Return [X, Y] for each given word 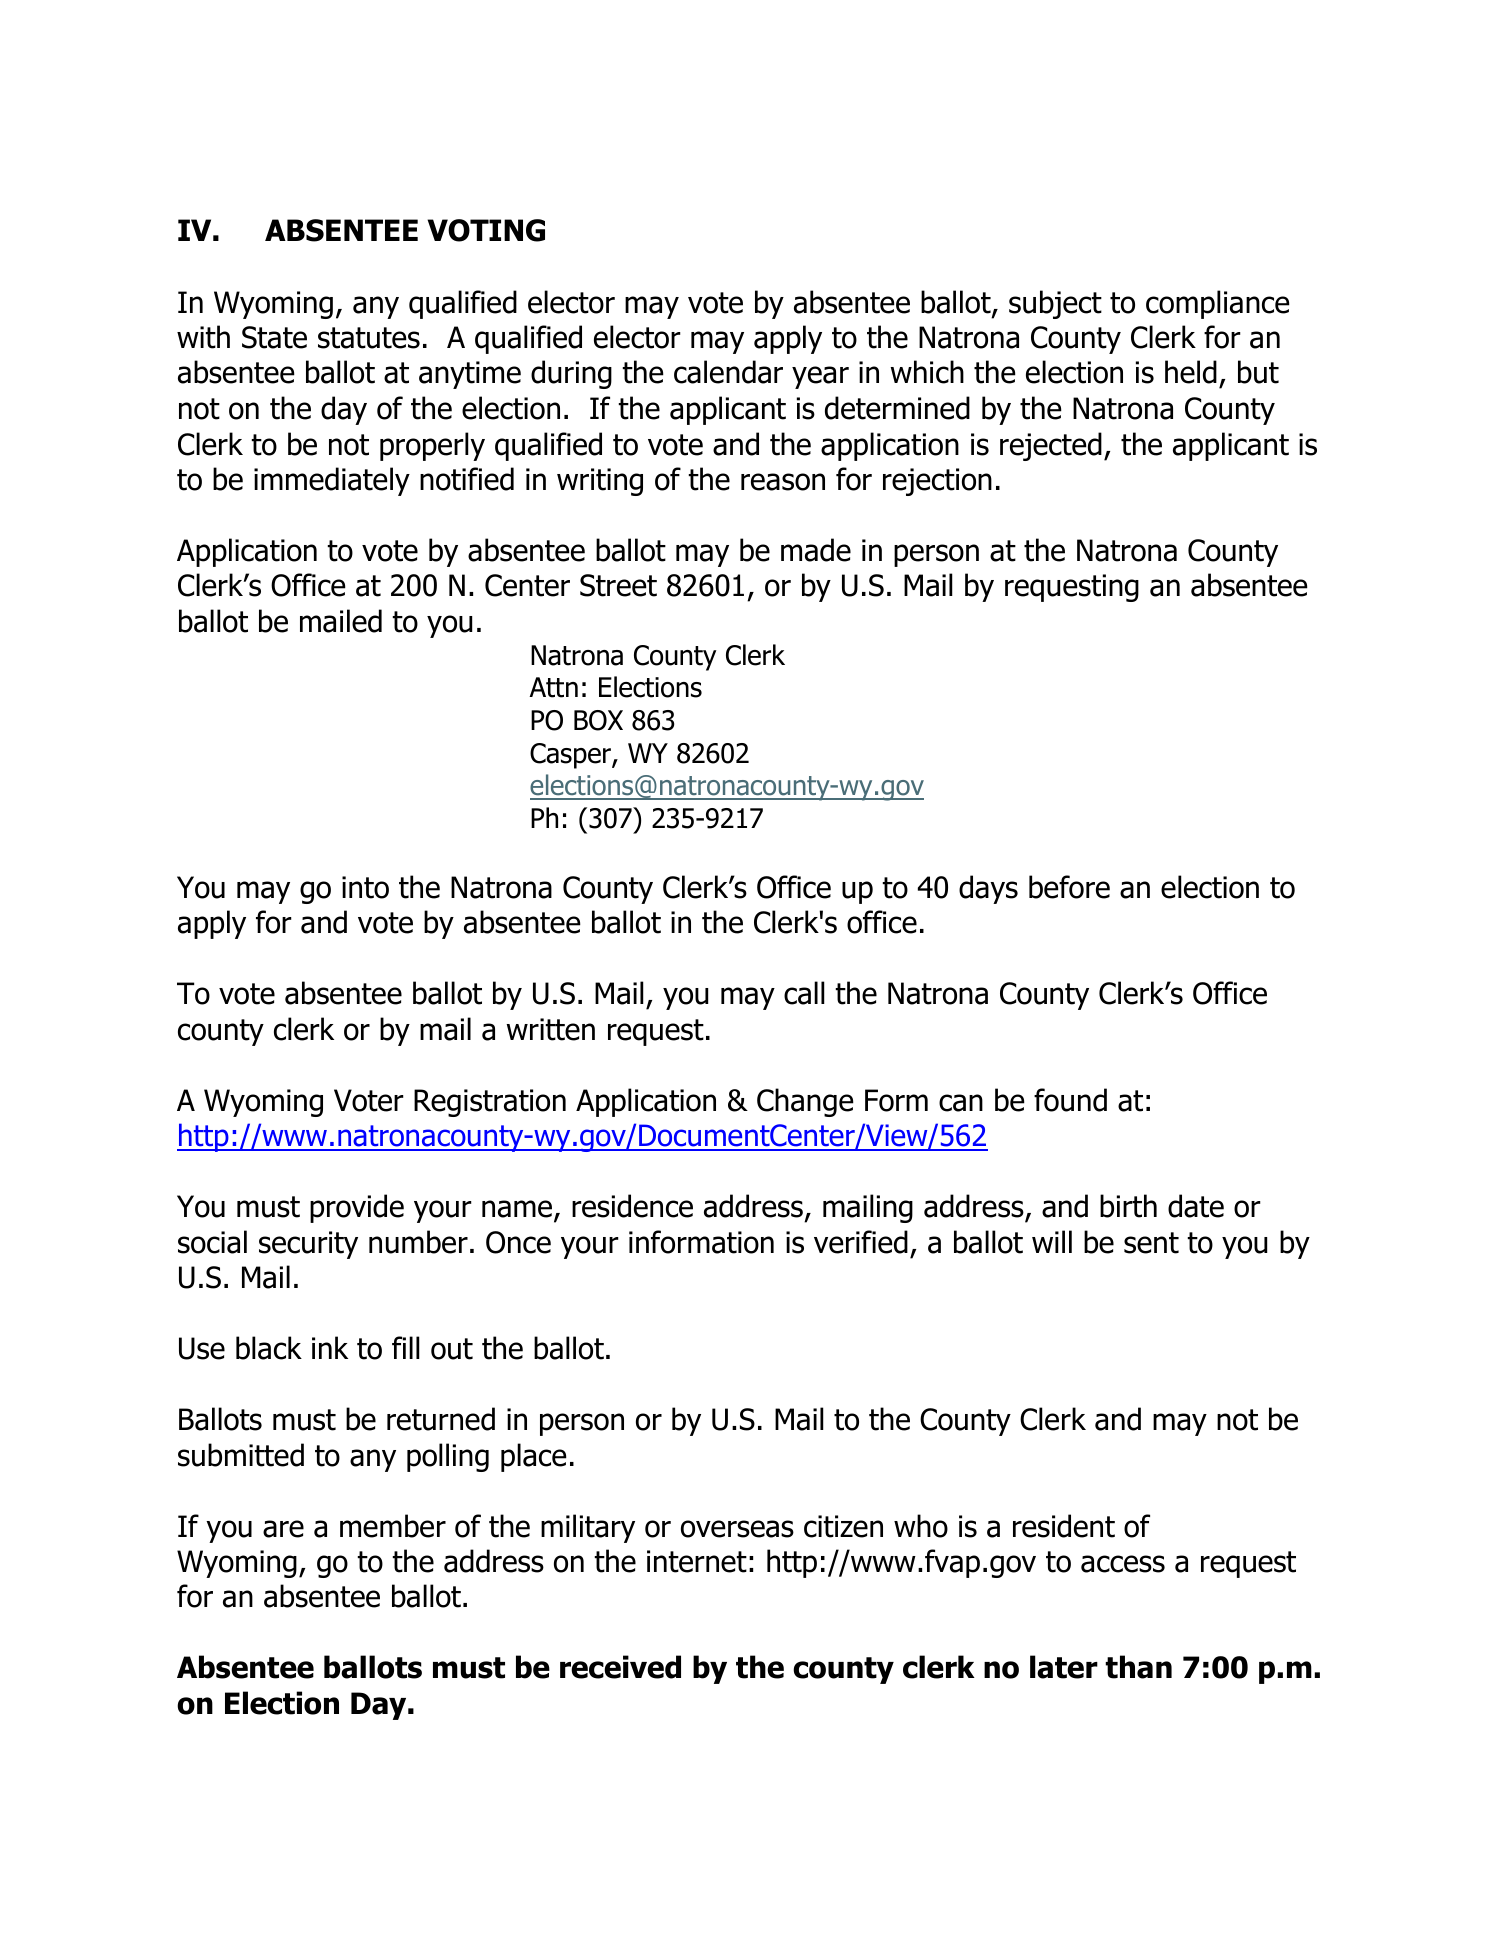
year [820, 377]
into [365, 887]
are [283, 1529]
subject [1055, 304]
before [1069, 887]
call [804, 993]
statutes [369, 338]
